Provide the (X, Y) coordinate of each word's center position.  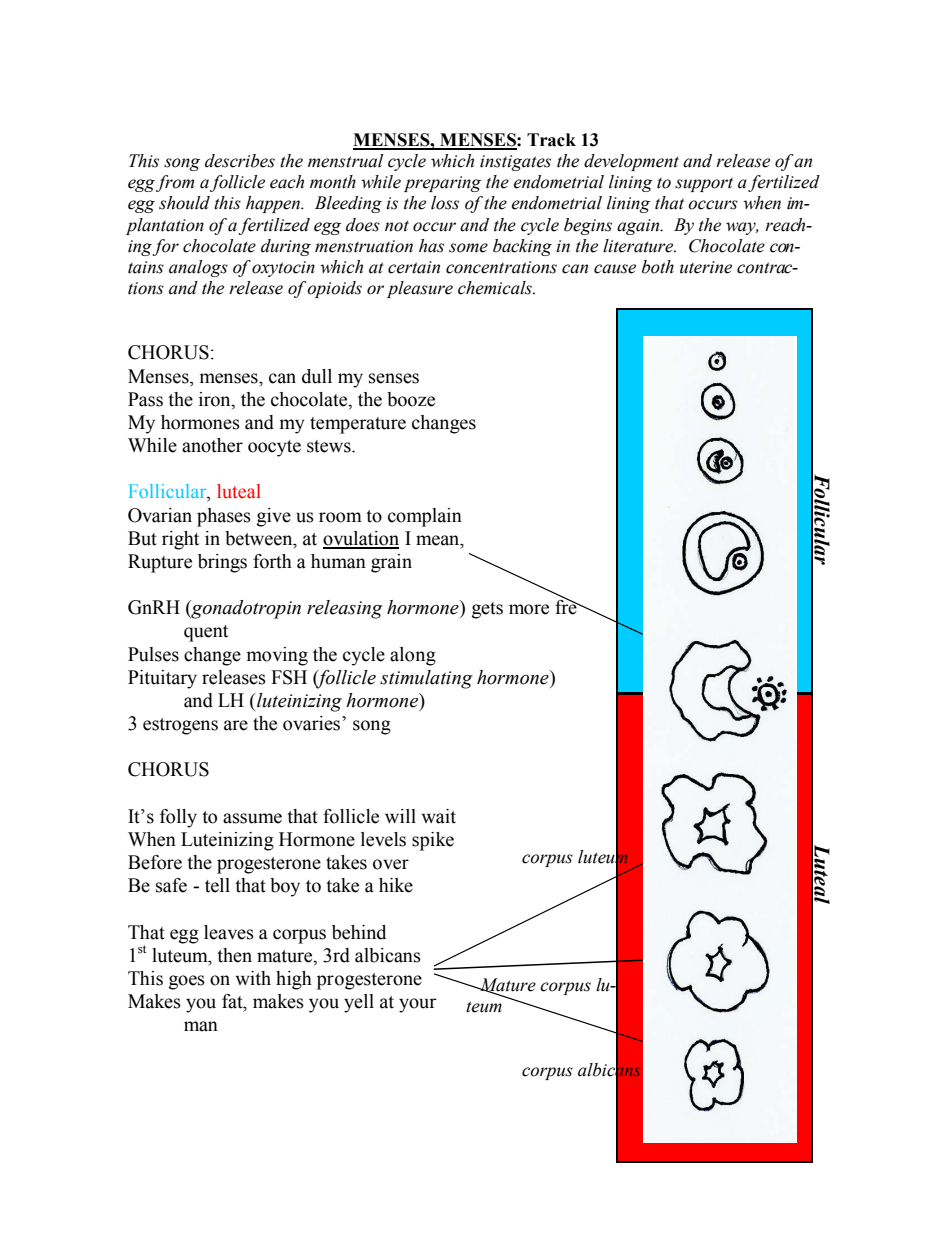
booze (411, 399)
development (631, 162)
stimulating (426, 679)
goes (187, 982)
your (418, 1005)
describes (240, 161)
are (236, 725)
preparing (442, 184)
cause (615, 269)
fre (567, 606)
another (212, 445)
